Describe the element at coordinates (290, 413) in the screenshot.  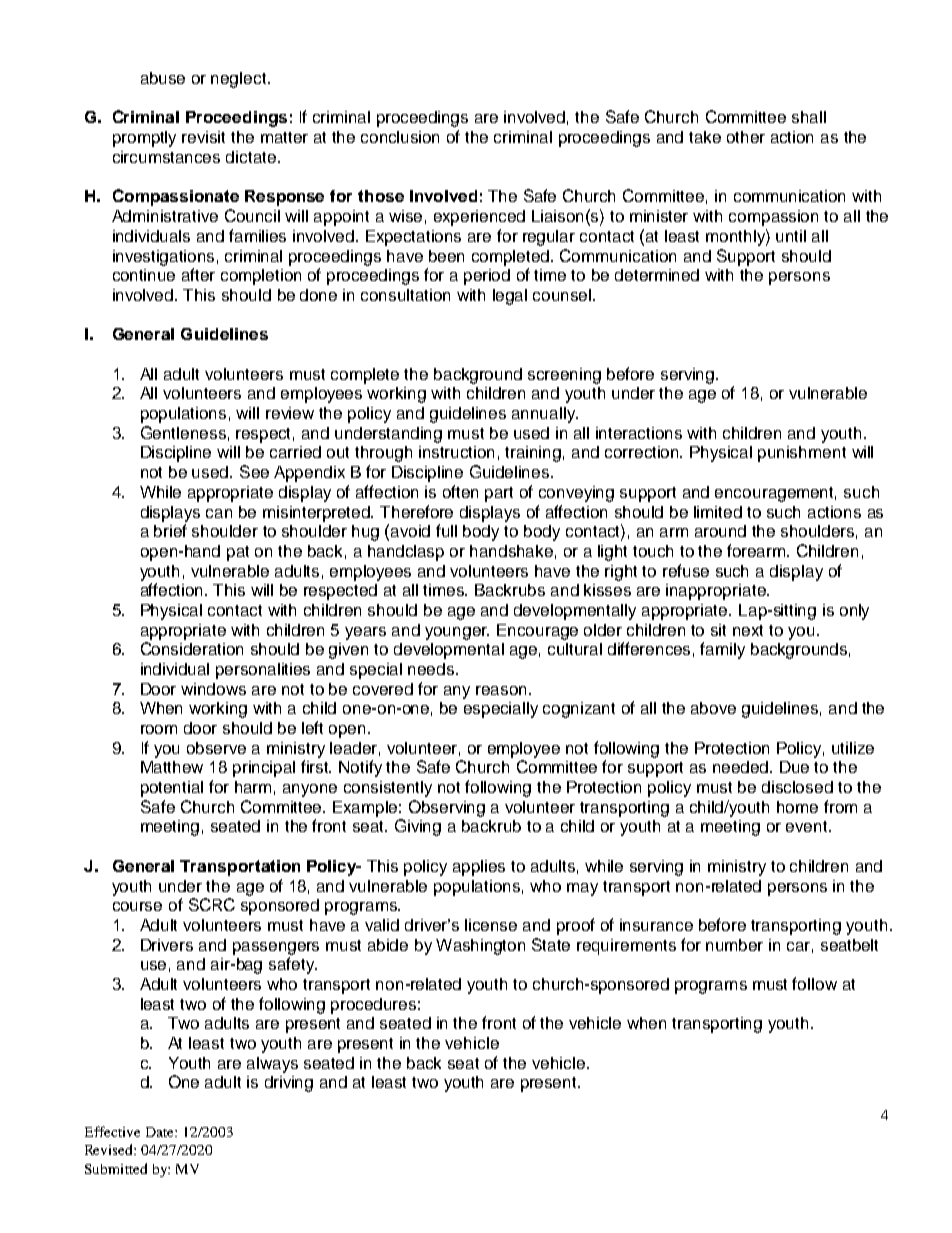
I see `review` at that location.
